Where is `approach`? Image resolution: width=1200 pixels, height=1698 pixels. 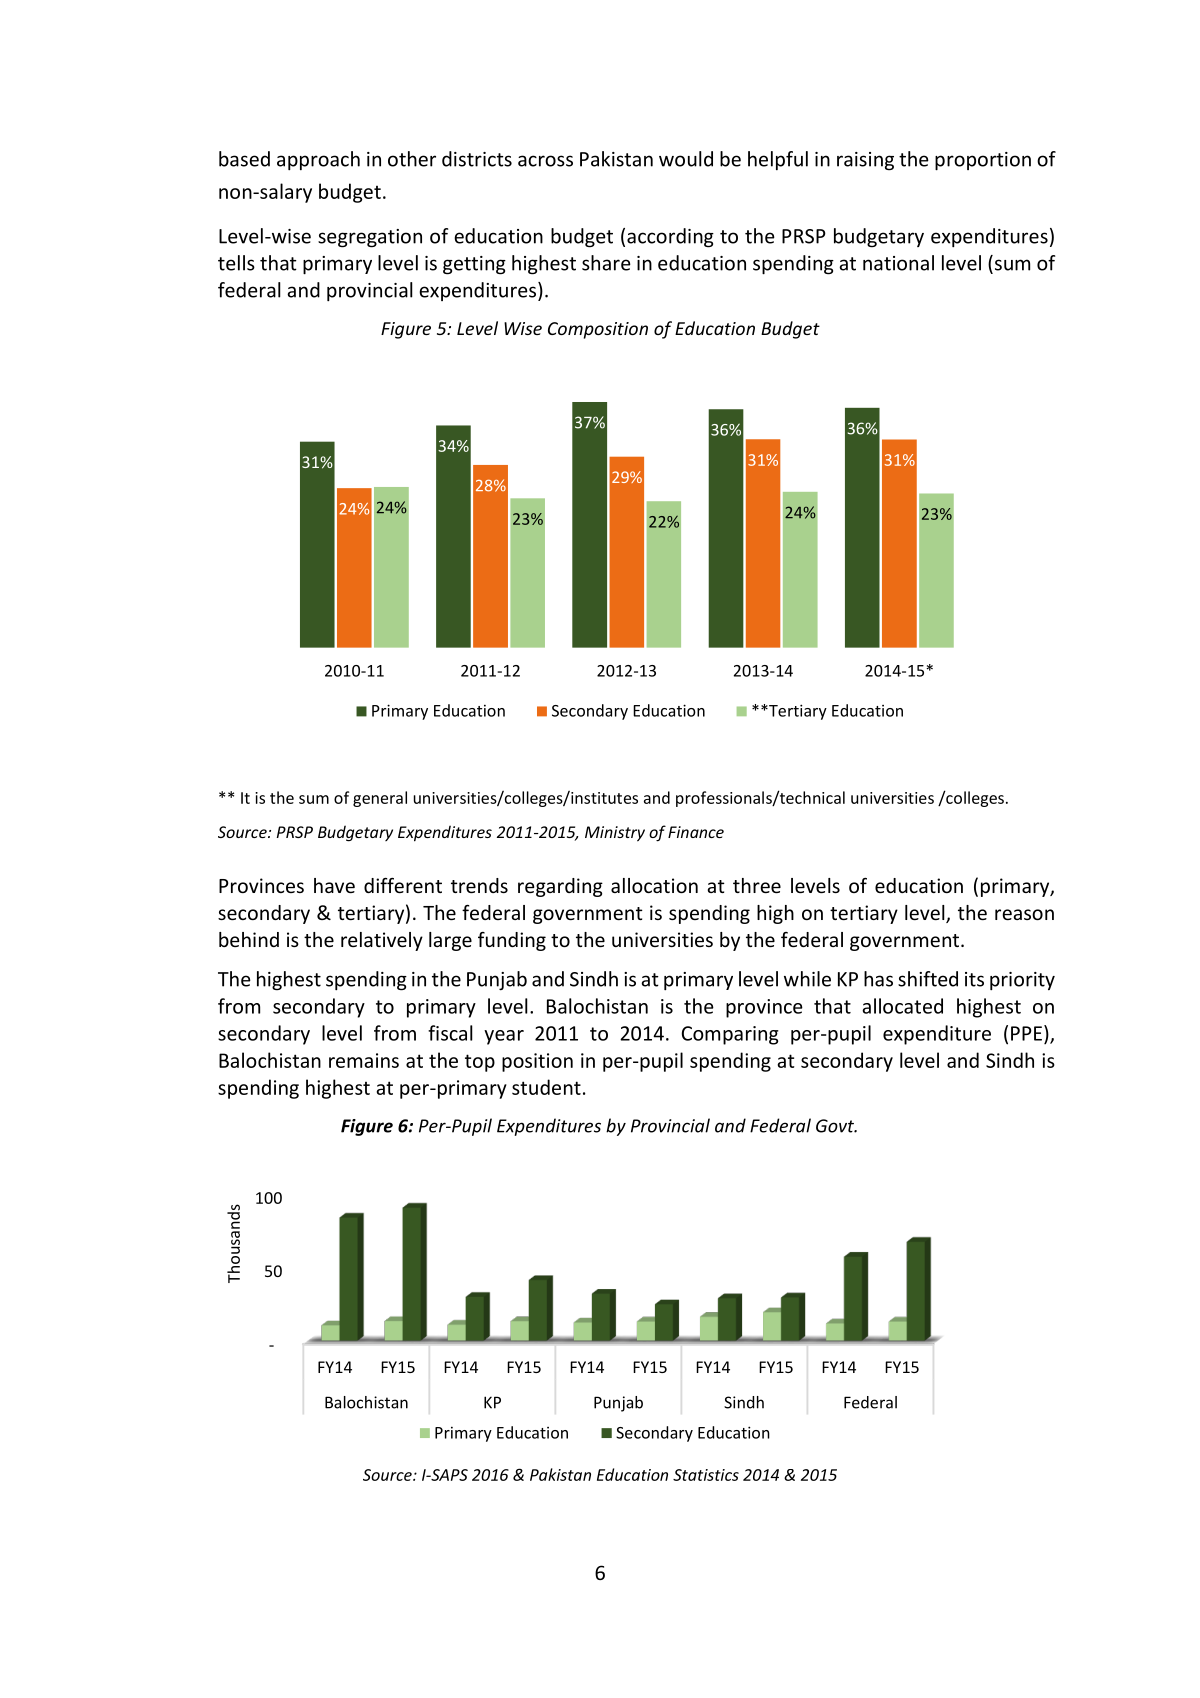
approach is located at coordinates (318, 160).
